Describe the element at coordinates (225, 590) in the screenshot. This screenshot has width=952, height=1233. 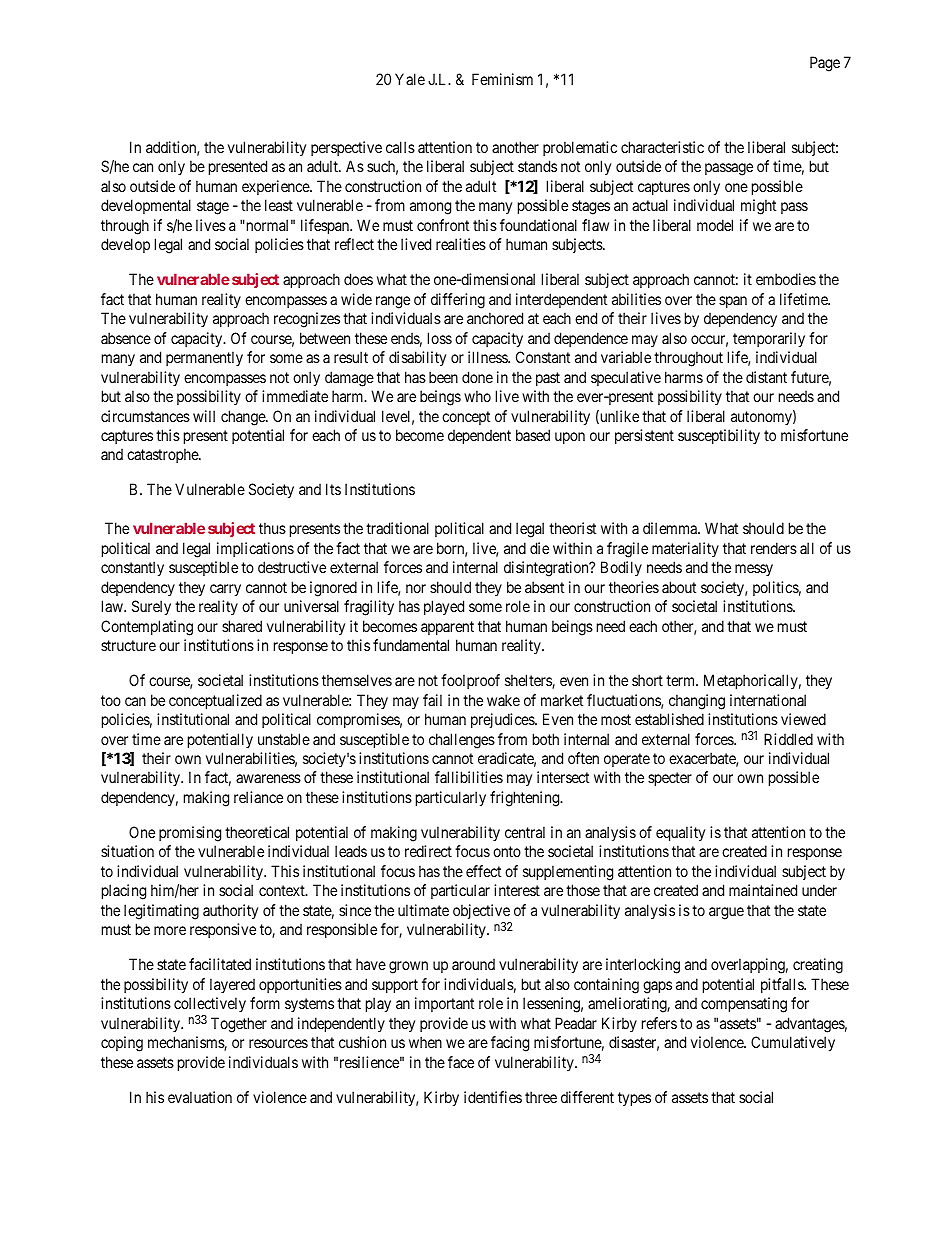
I see `carry` at that location.
